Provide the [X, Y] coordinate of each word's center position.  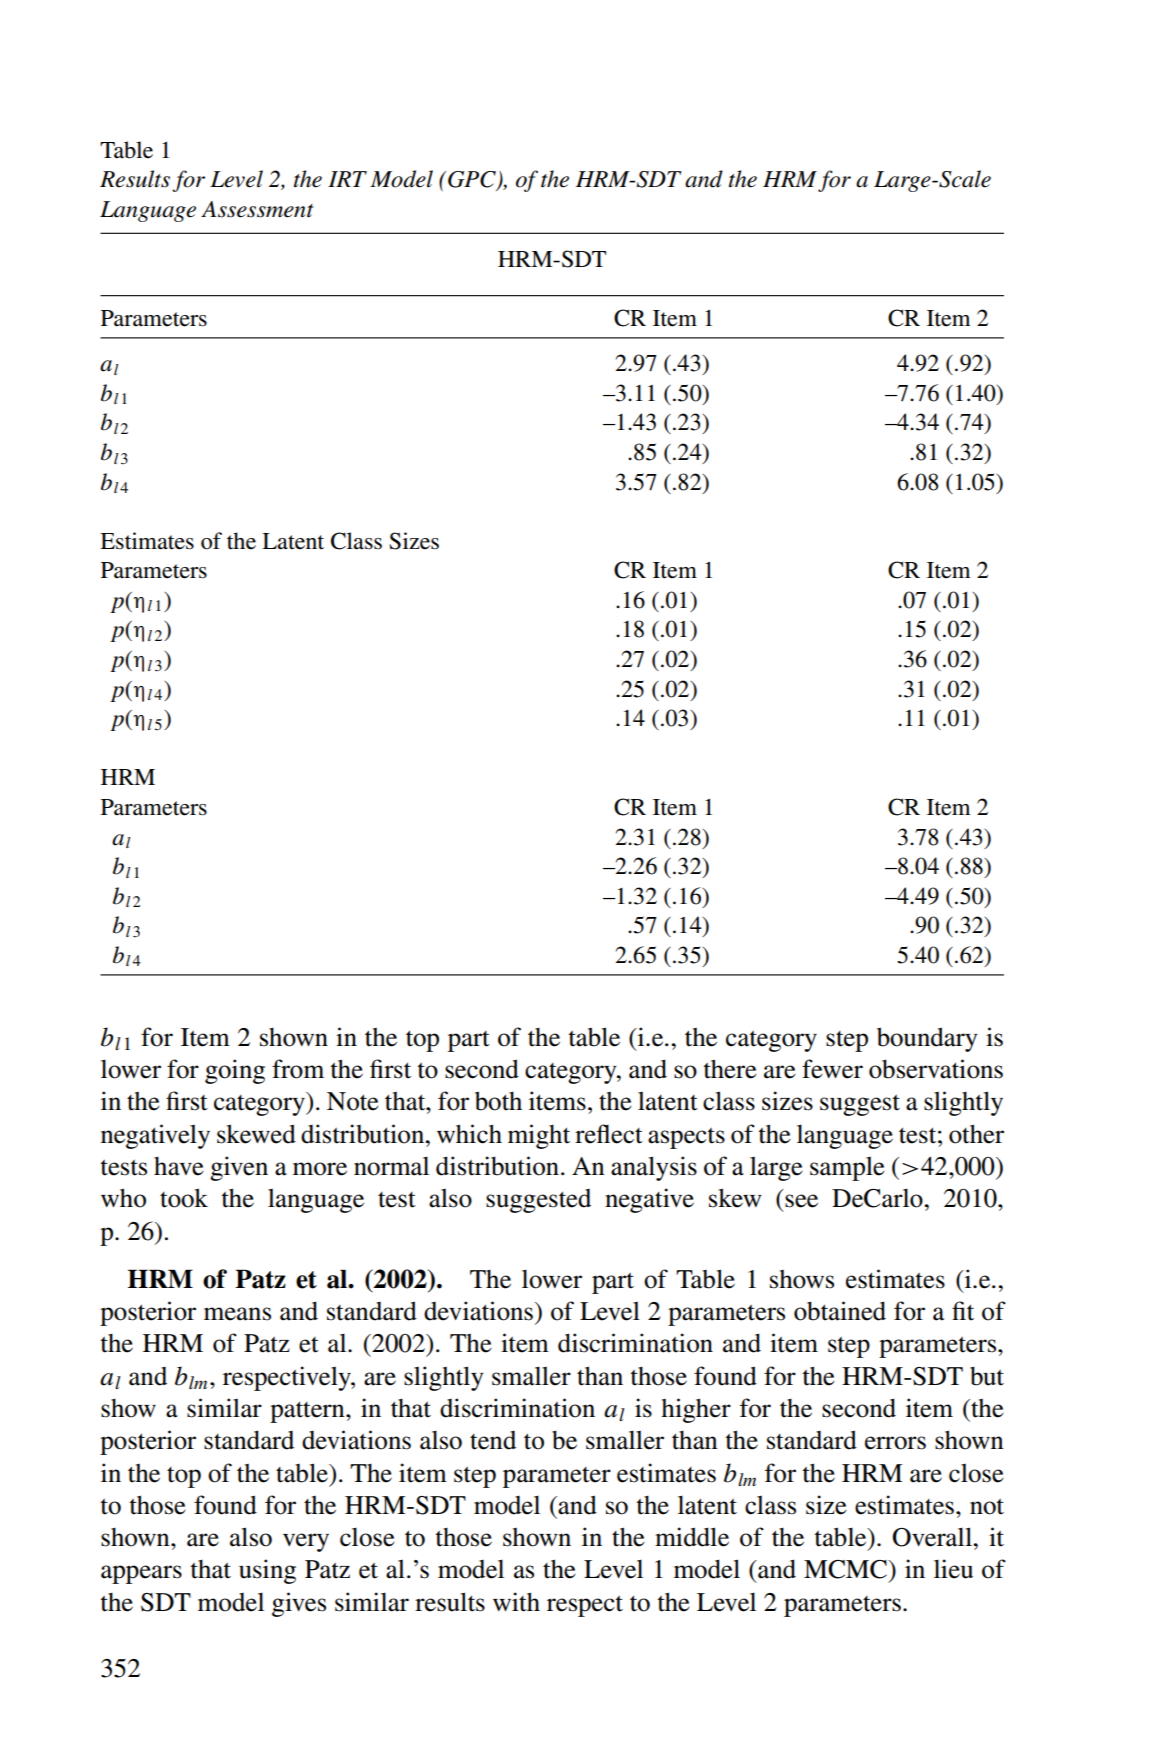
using [267, 1571]
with [516, 1602]
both [498, 1101]
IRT [347, 179]
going [235, 1071]
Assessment [257, 209]
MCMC [846, 1569]
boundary [927, 1039]
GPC [473, 180]
